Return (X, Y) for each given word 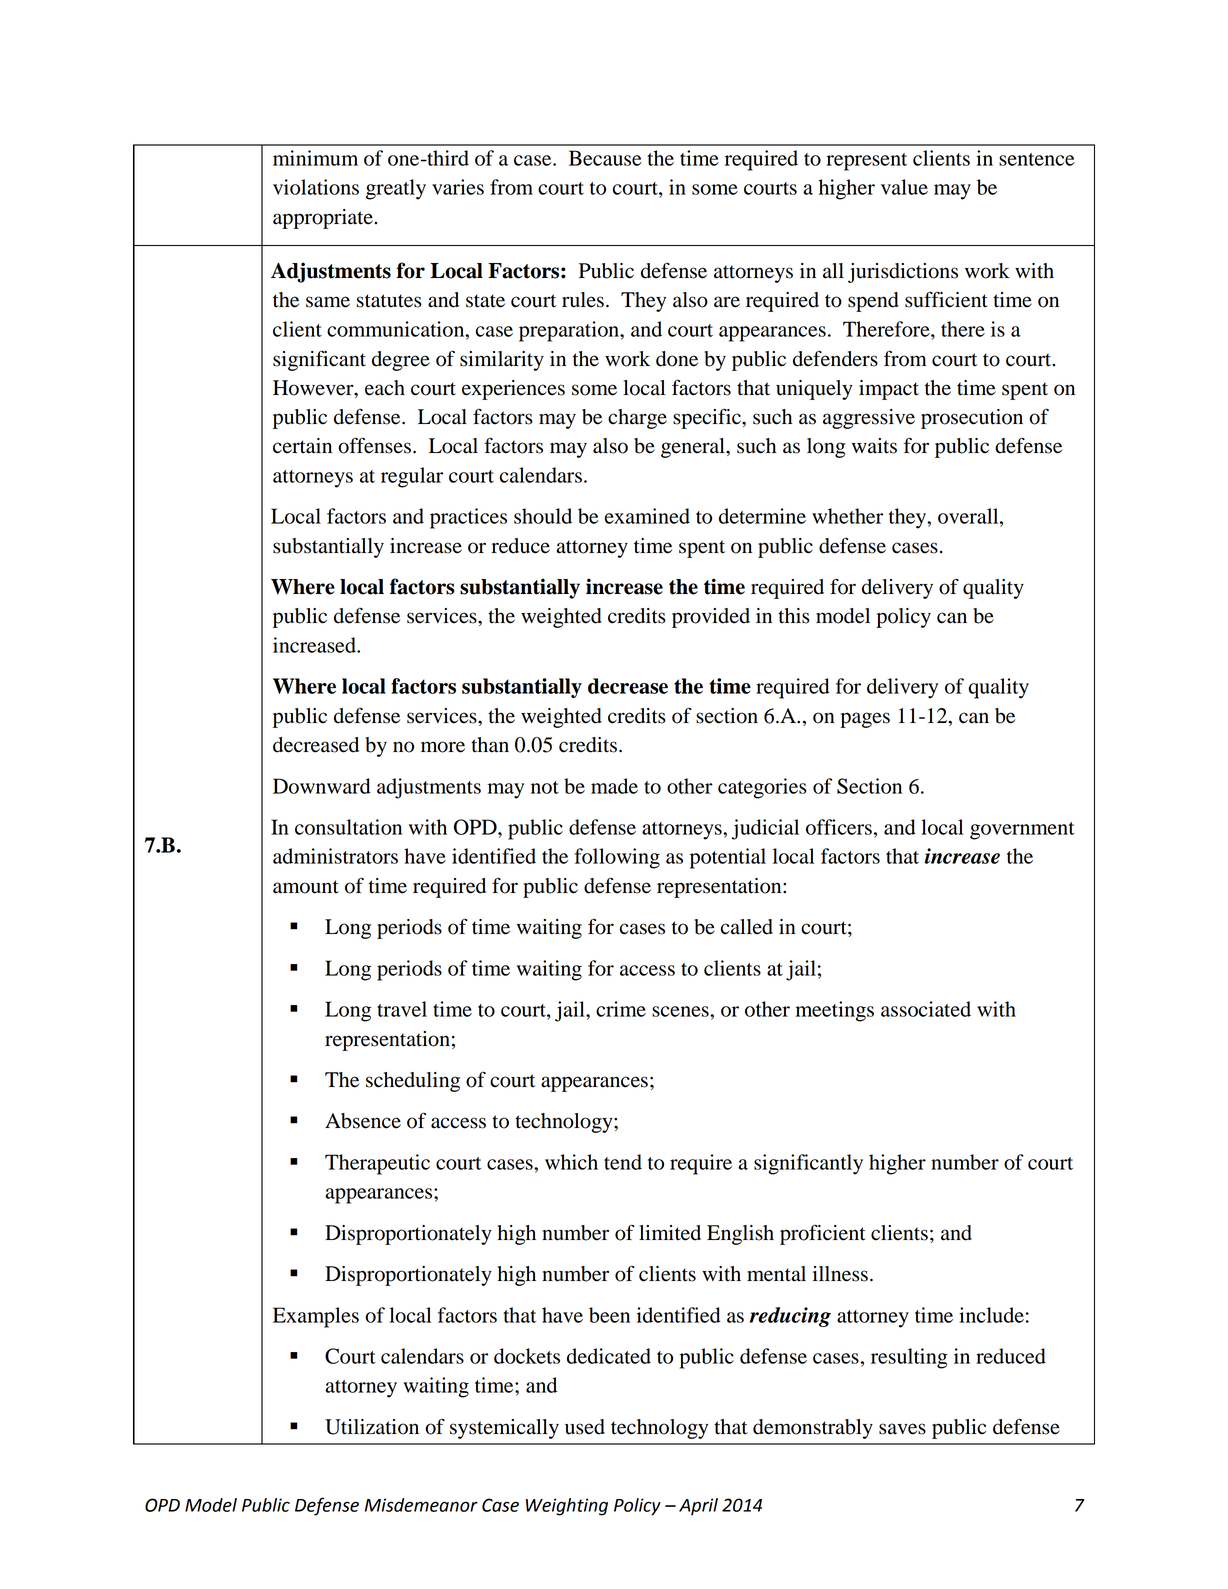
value (904, 187)
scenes (681, 1011)
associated (926, 1009)
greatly (396, 189)
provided (711, 618)
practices (468, 518)
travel (402, 1009)
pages (865, 720)
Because (605, 158)
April (698, 1507)
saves (902, 1429)
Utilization (372, 1427)
